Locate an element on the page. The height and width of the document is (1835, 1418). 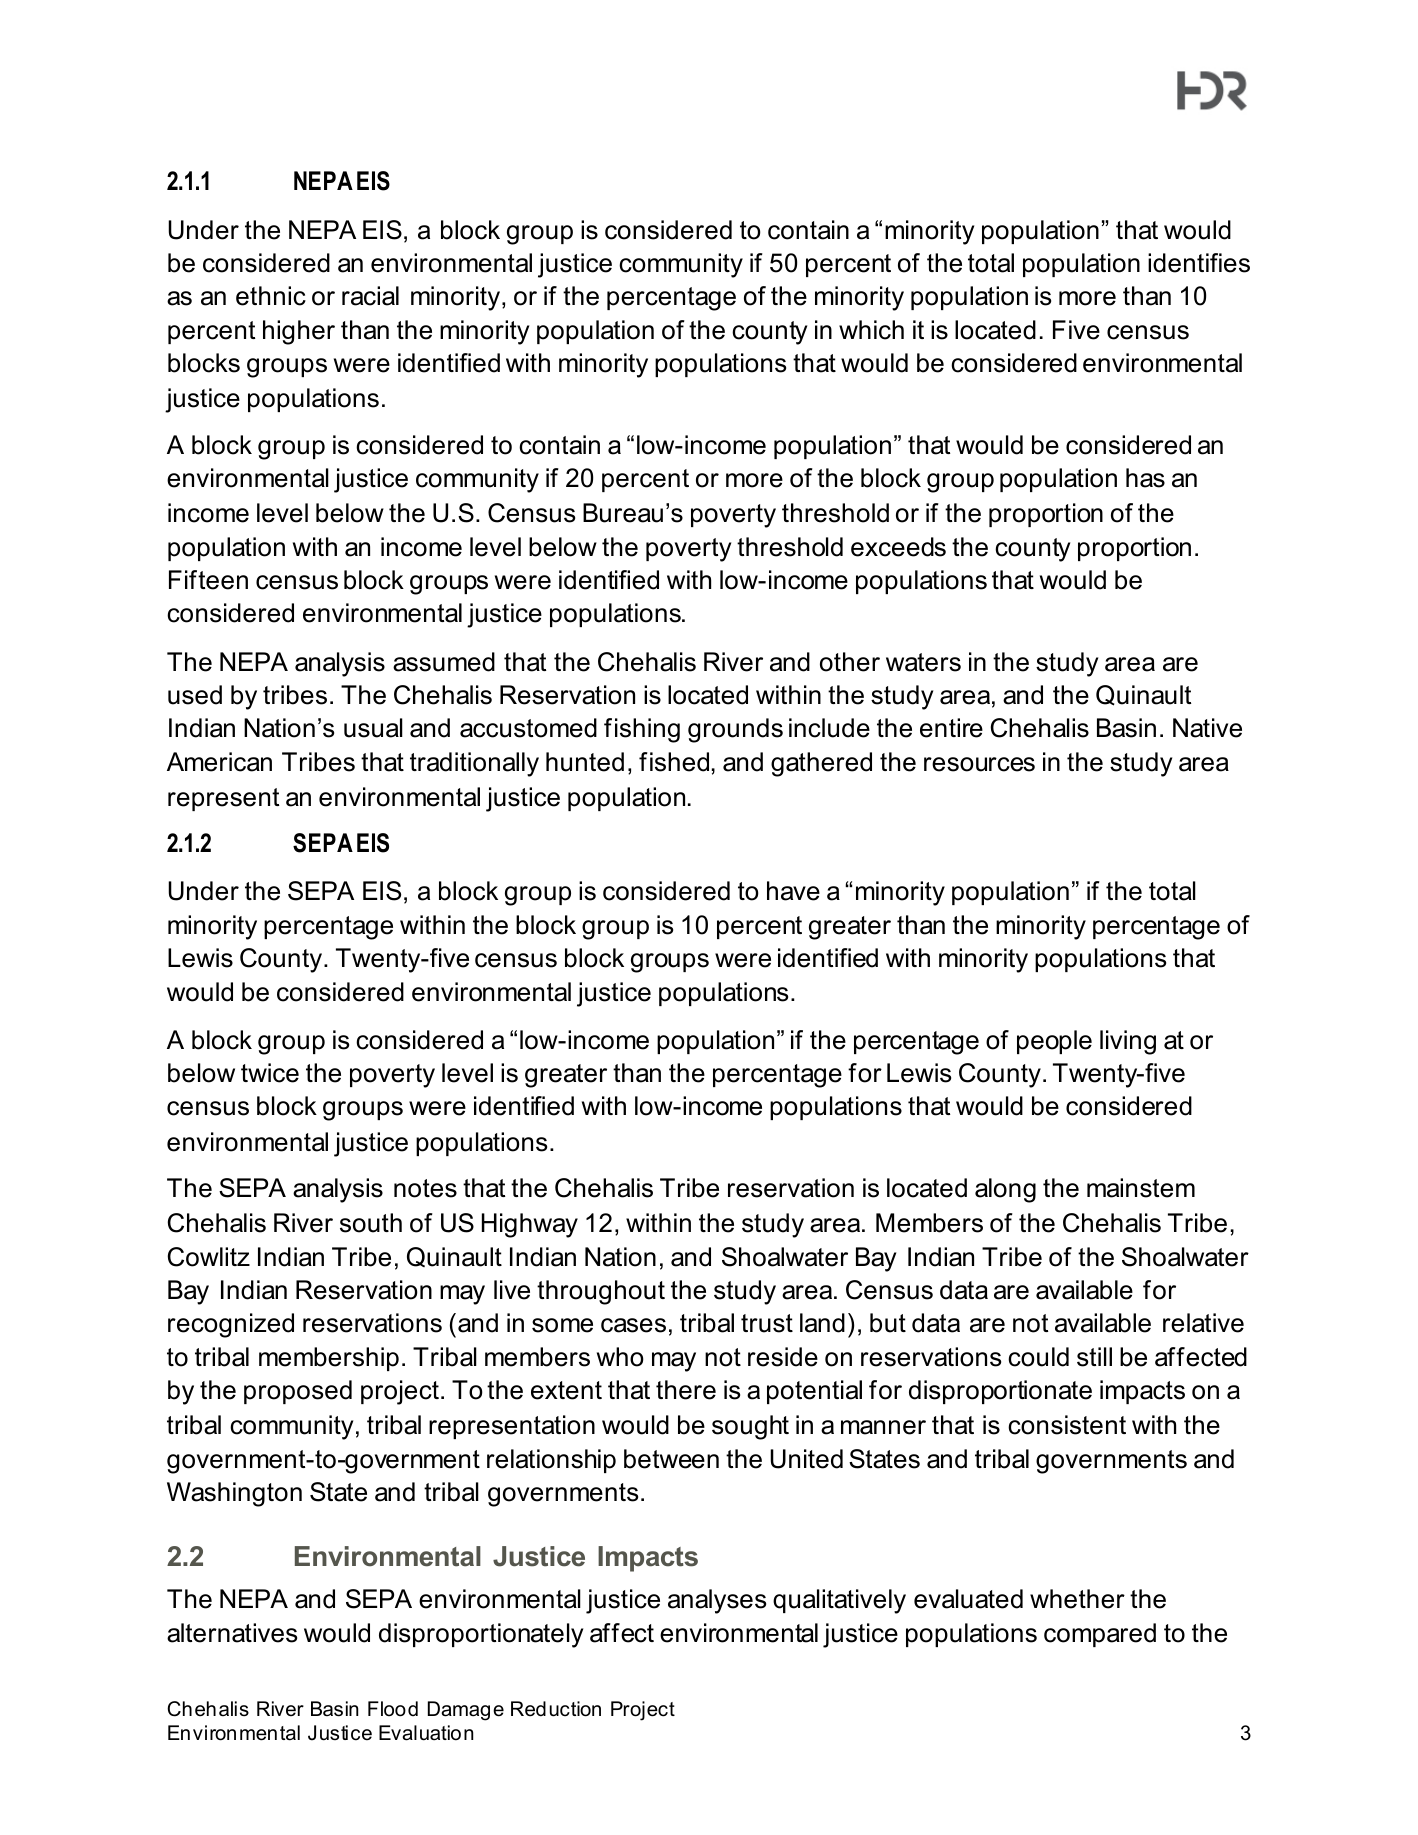
grounds is located at coordinates (735, 730).
